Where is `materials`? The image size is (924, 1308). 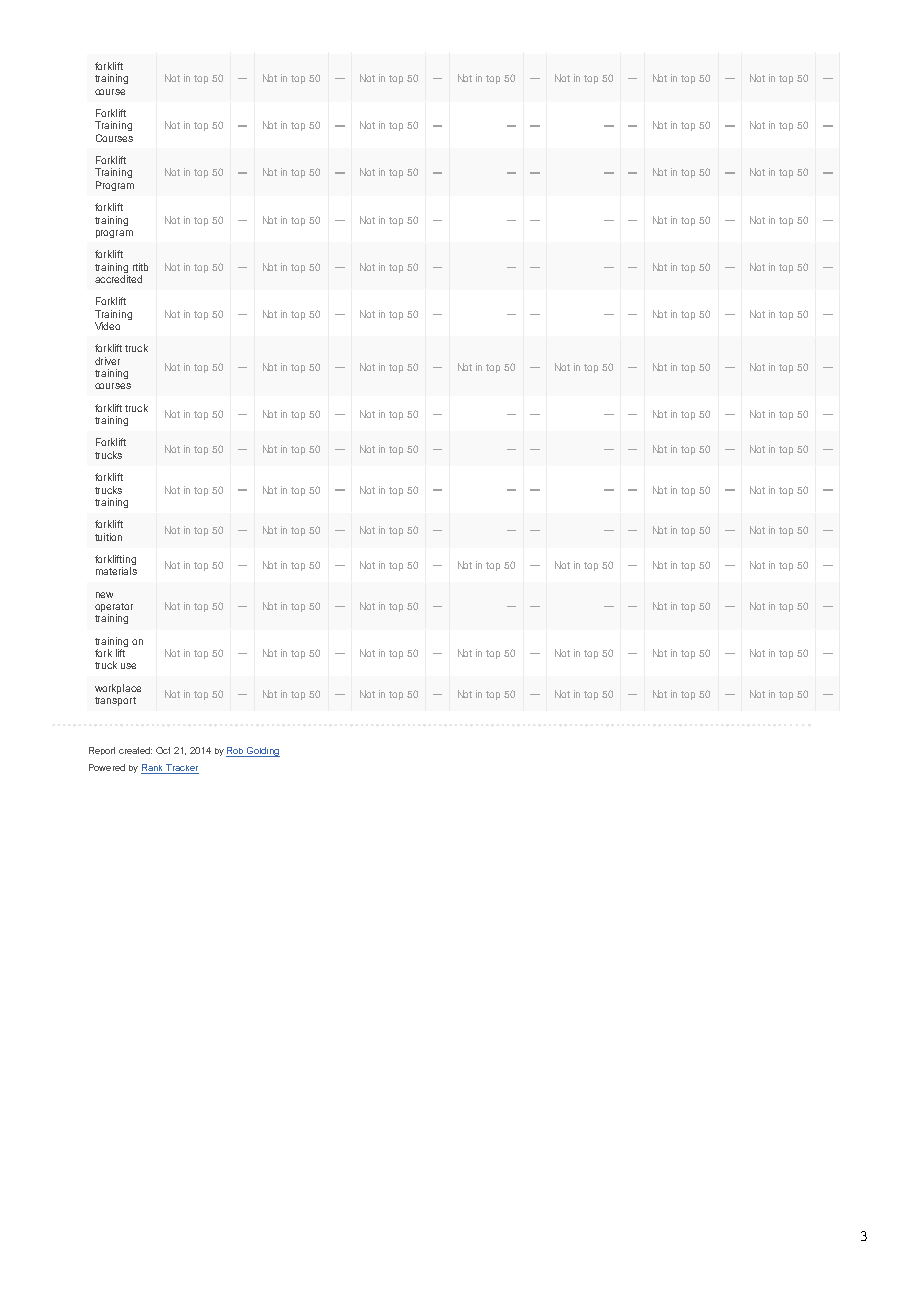
materials is located at coordinates (116, 571).
